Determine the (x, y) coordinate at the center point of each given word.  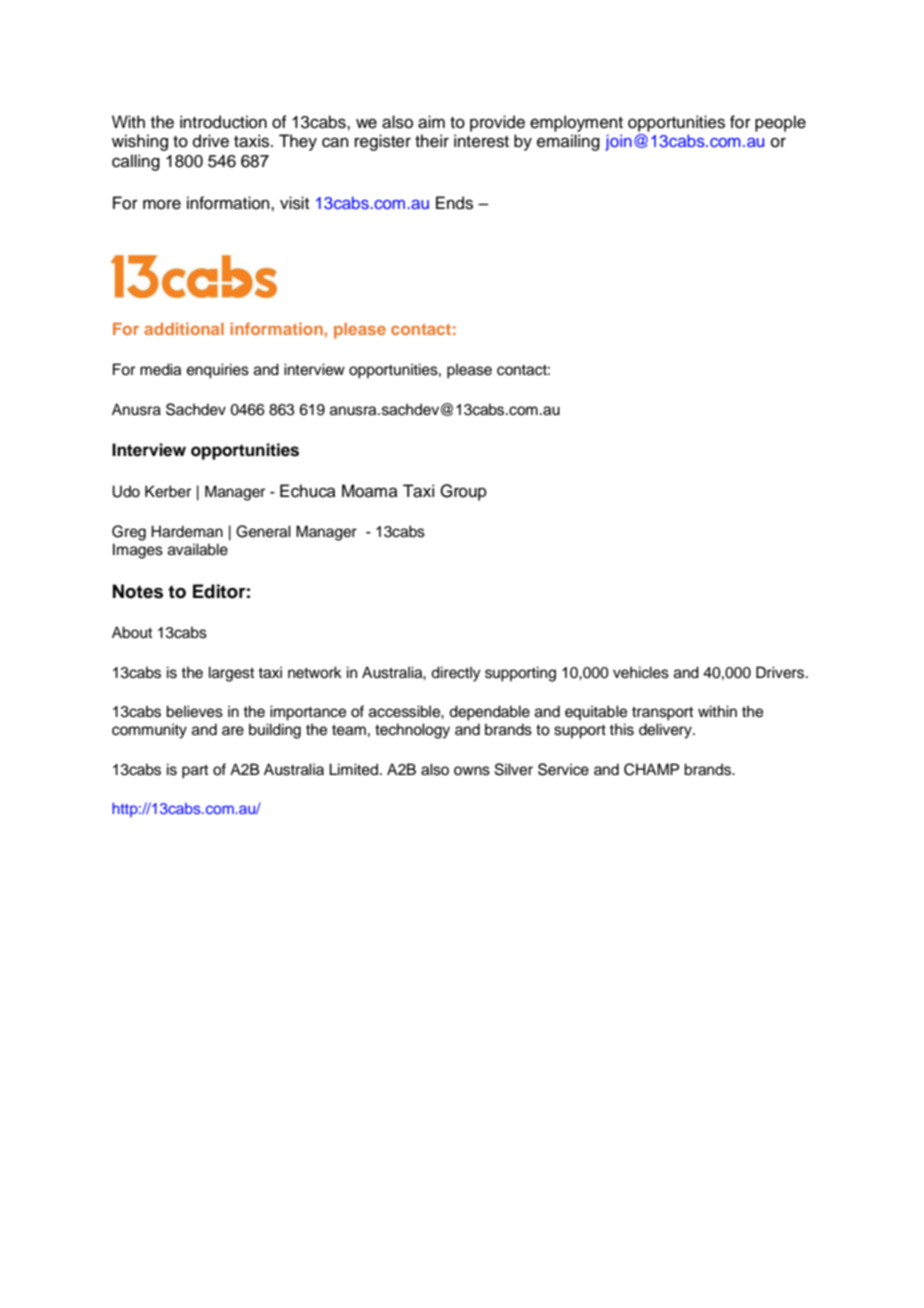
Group (463, 492)
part (195, 772)
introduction (223, 122)
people (780, 123)
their (432, 141)
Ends (454, 203)
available (198, 549)
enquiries (218, 371)
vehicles (641, 672)
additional (184, 328)
